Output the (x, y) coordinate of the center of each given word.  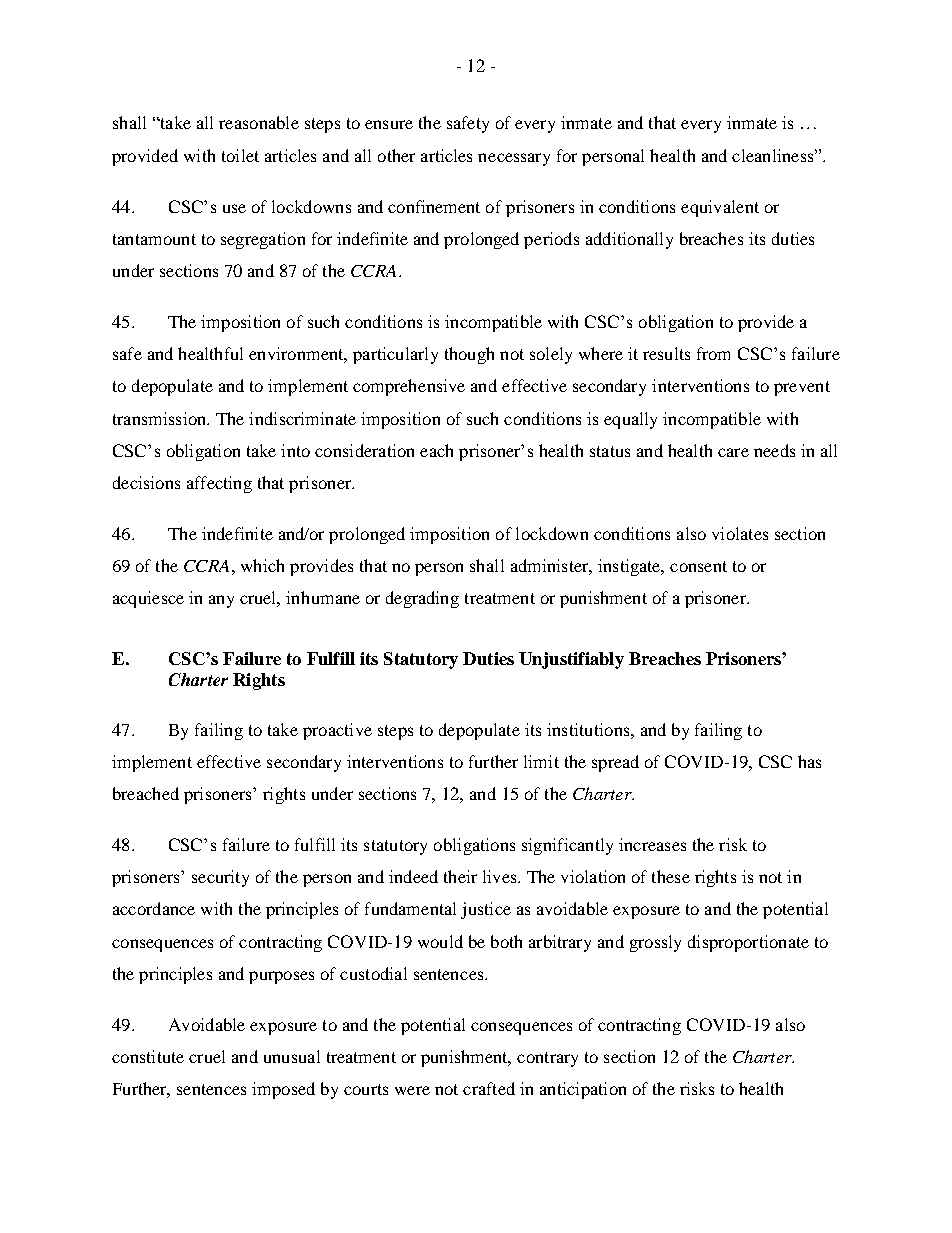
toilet (240, 155)
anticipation (583, 1090)
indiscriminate (302, 418)
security (220, 878)
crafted (489, 1088)
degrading (422, 599)
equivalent (720, 208)
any (221, 601)
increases (652, 844)
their (460, 876)
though (469, 355)
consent (698, 566)
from (713, 353)
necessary (514, 159)
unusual (292, 1056)
